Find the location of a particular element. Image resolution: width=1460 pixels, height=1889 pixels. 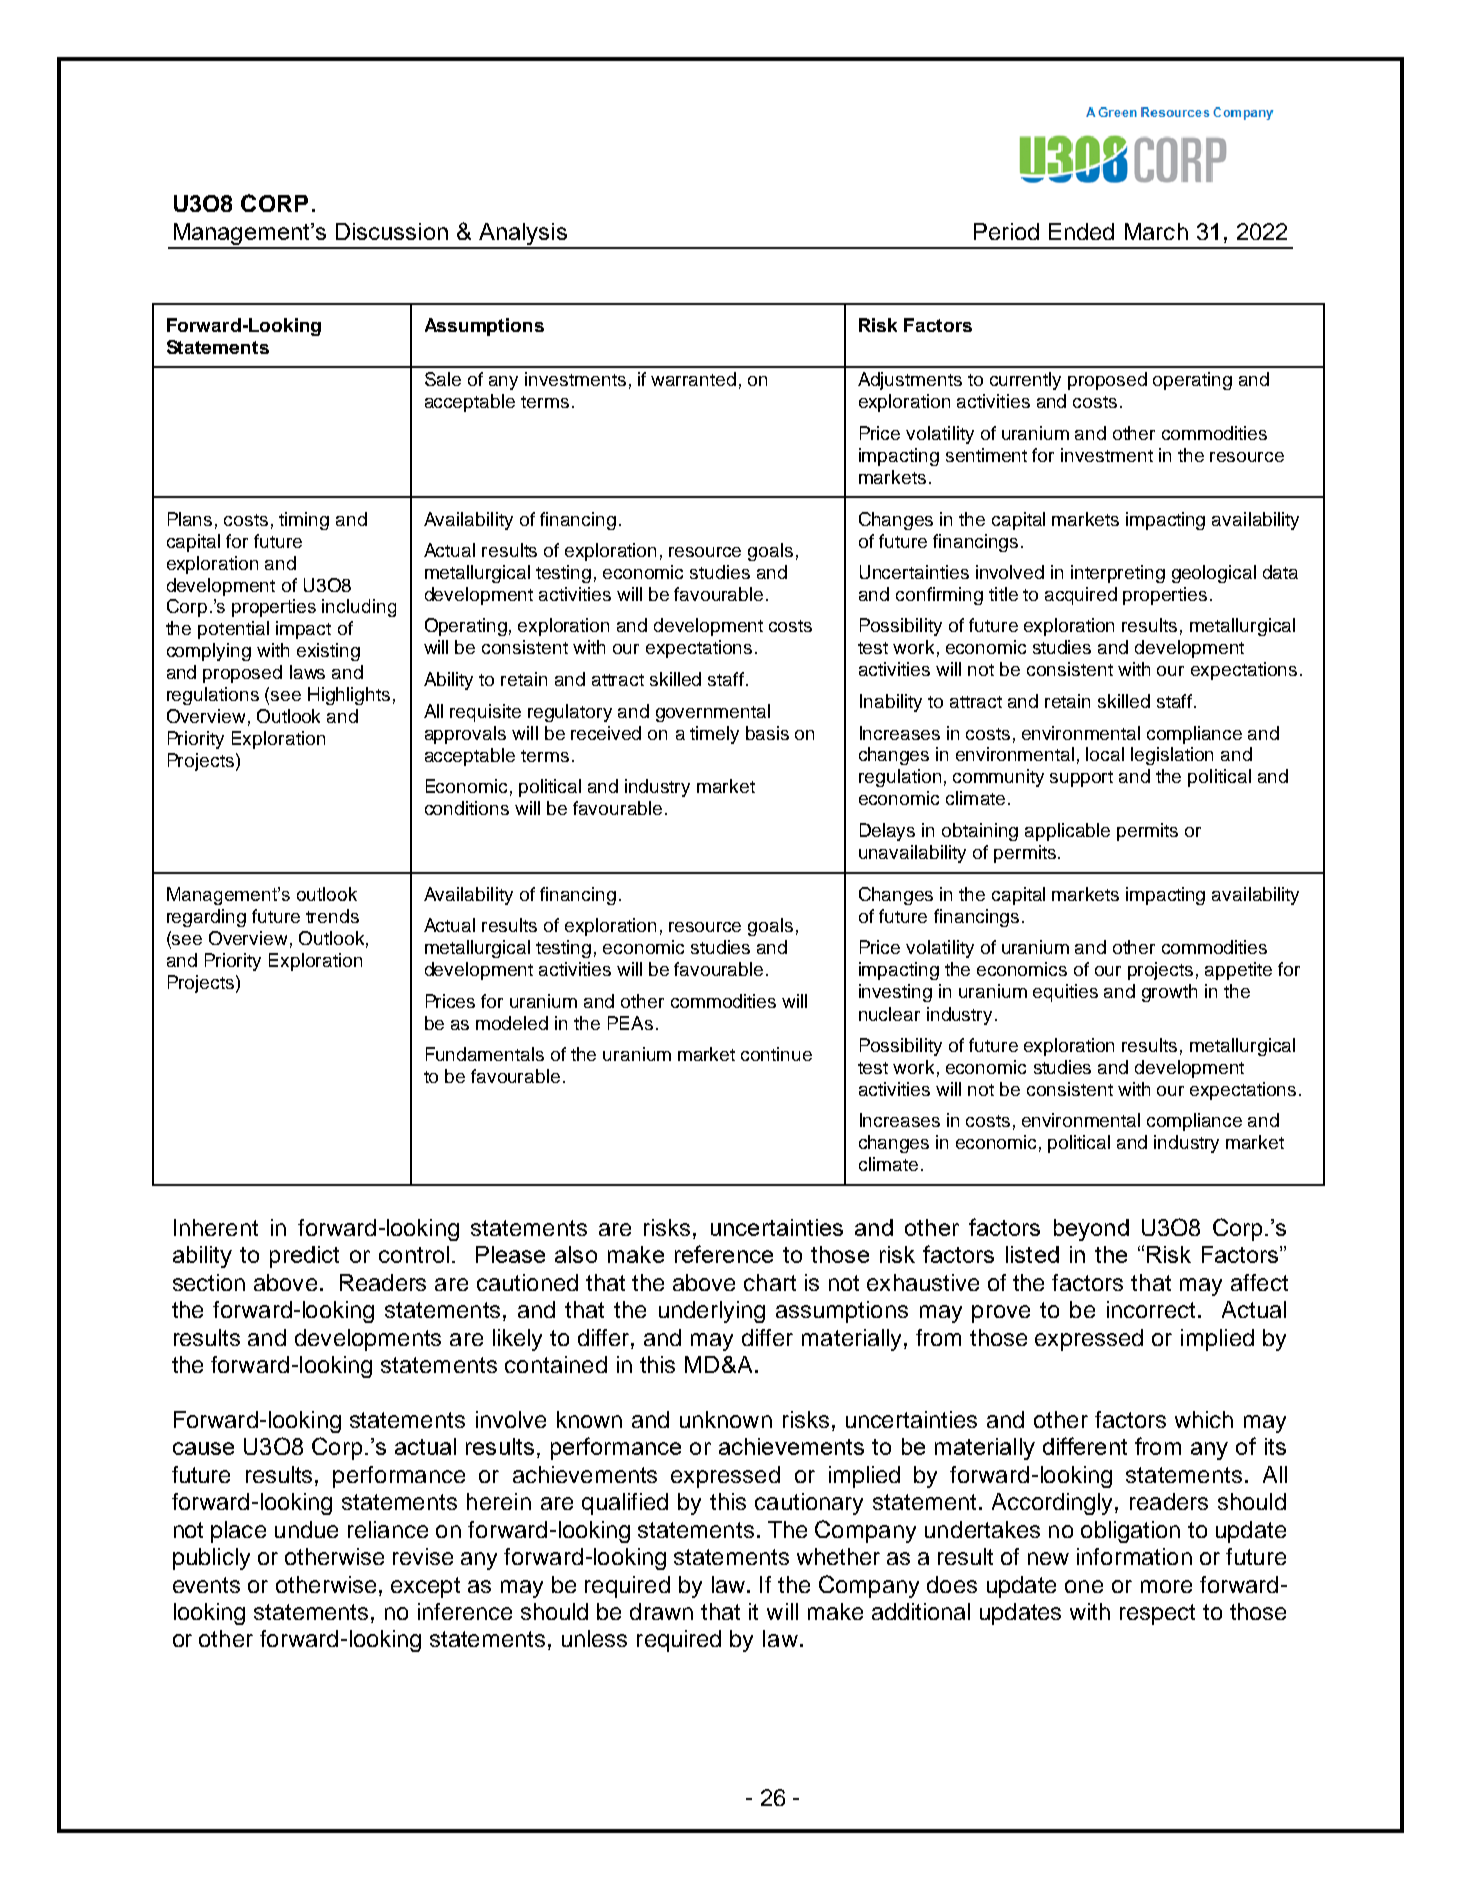

March is located at coordinates (1156, 231).
